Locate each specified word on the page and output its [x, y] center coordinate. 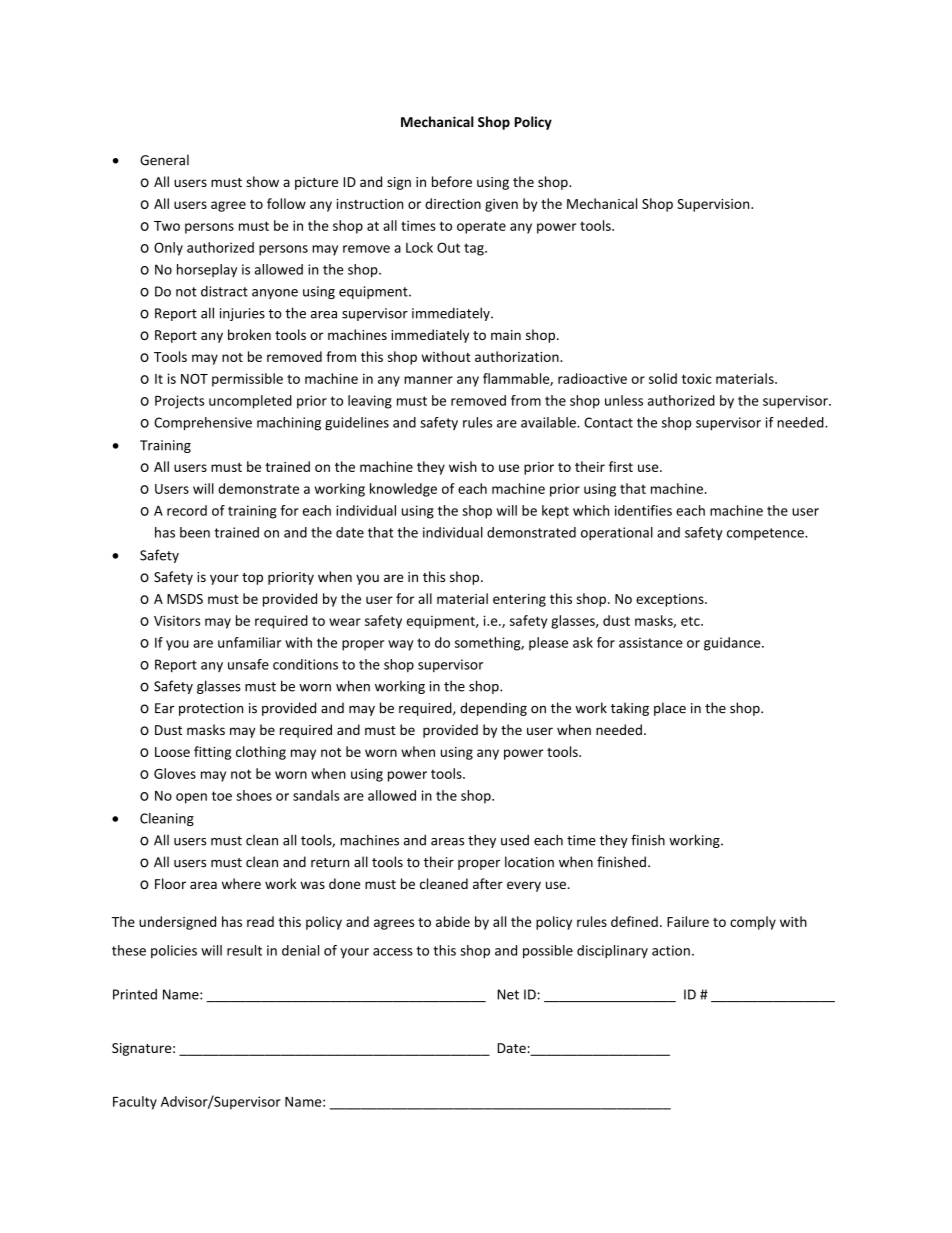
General [164, 160]
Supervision [714, 205]
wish [463, 466]
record [187, 510]
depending [493, 709]
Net [508, 994]
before [452, 181]
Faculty [135, 1103]
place [670, 709]
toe [222, 796]
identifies [643, 510]
